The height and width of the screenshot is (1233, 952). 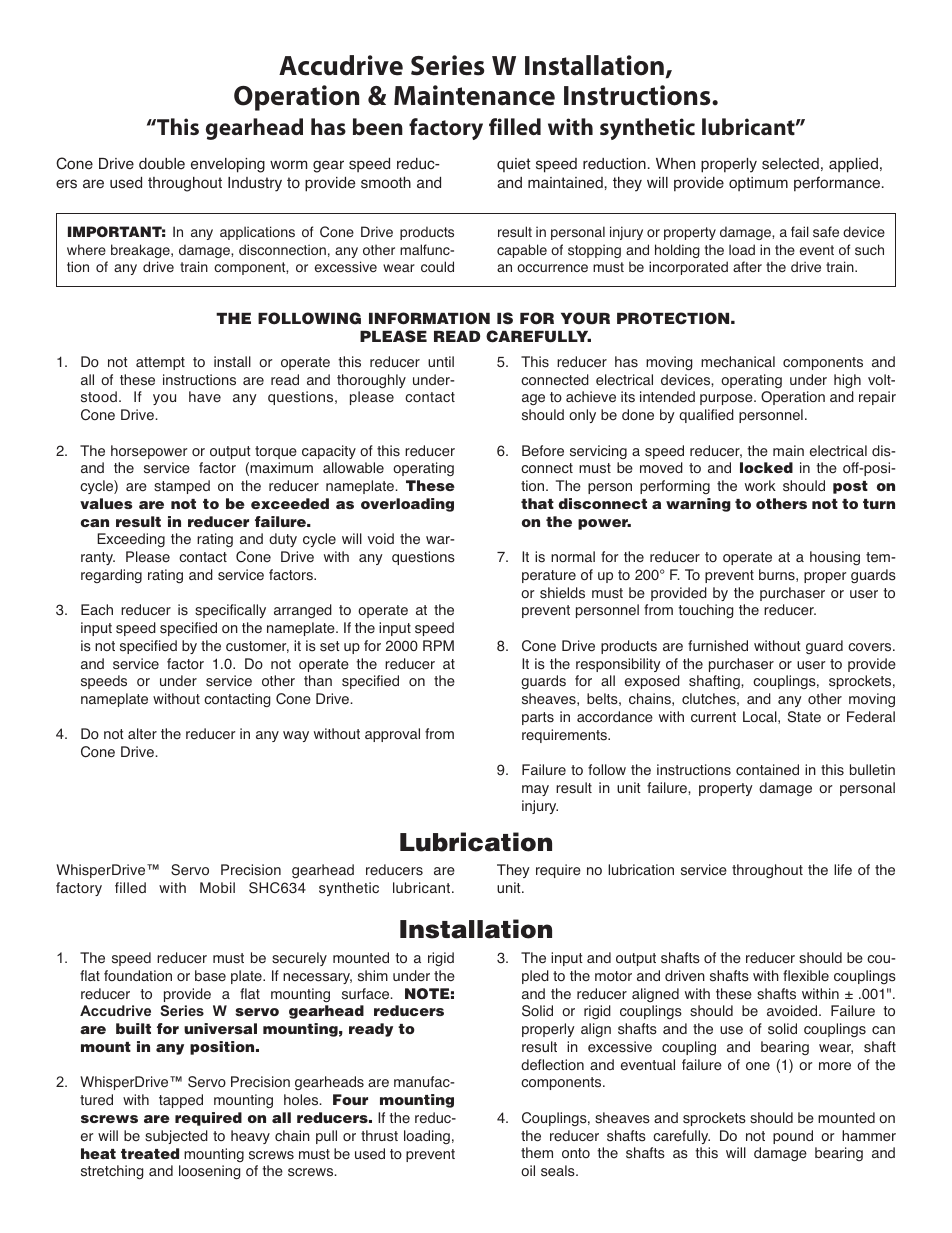 What do you see at coordinates (573, 556) in the screenshot?
I see `normal` at bounding box center [573, 556].
